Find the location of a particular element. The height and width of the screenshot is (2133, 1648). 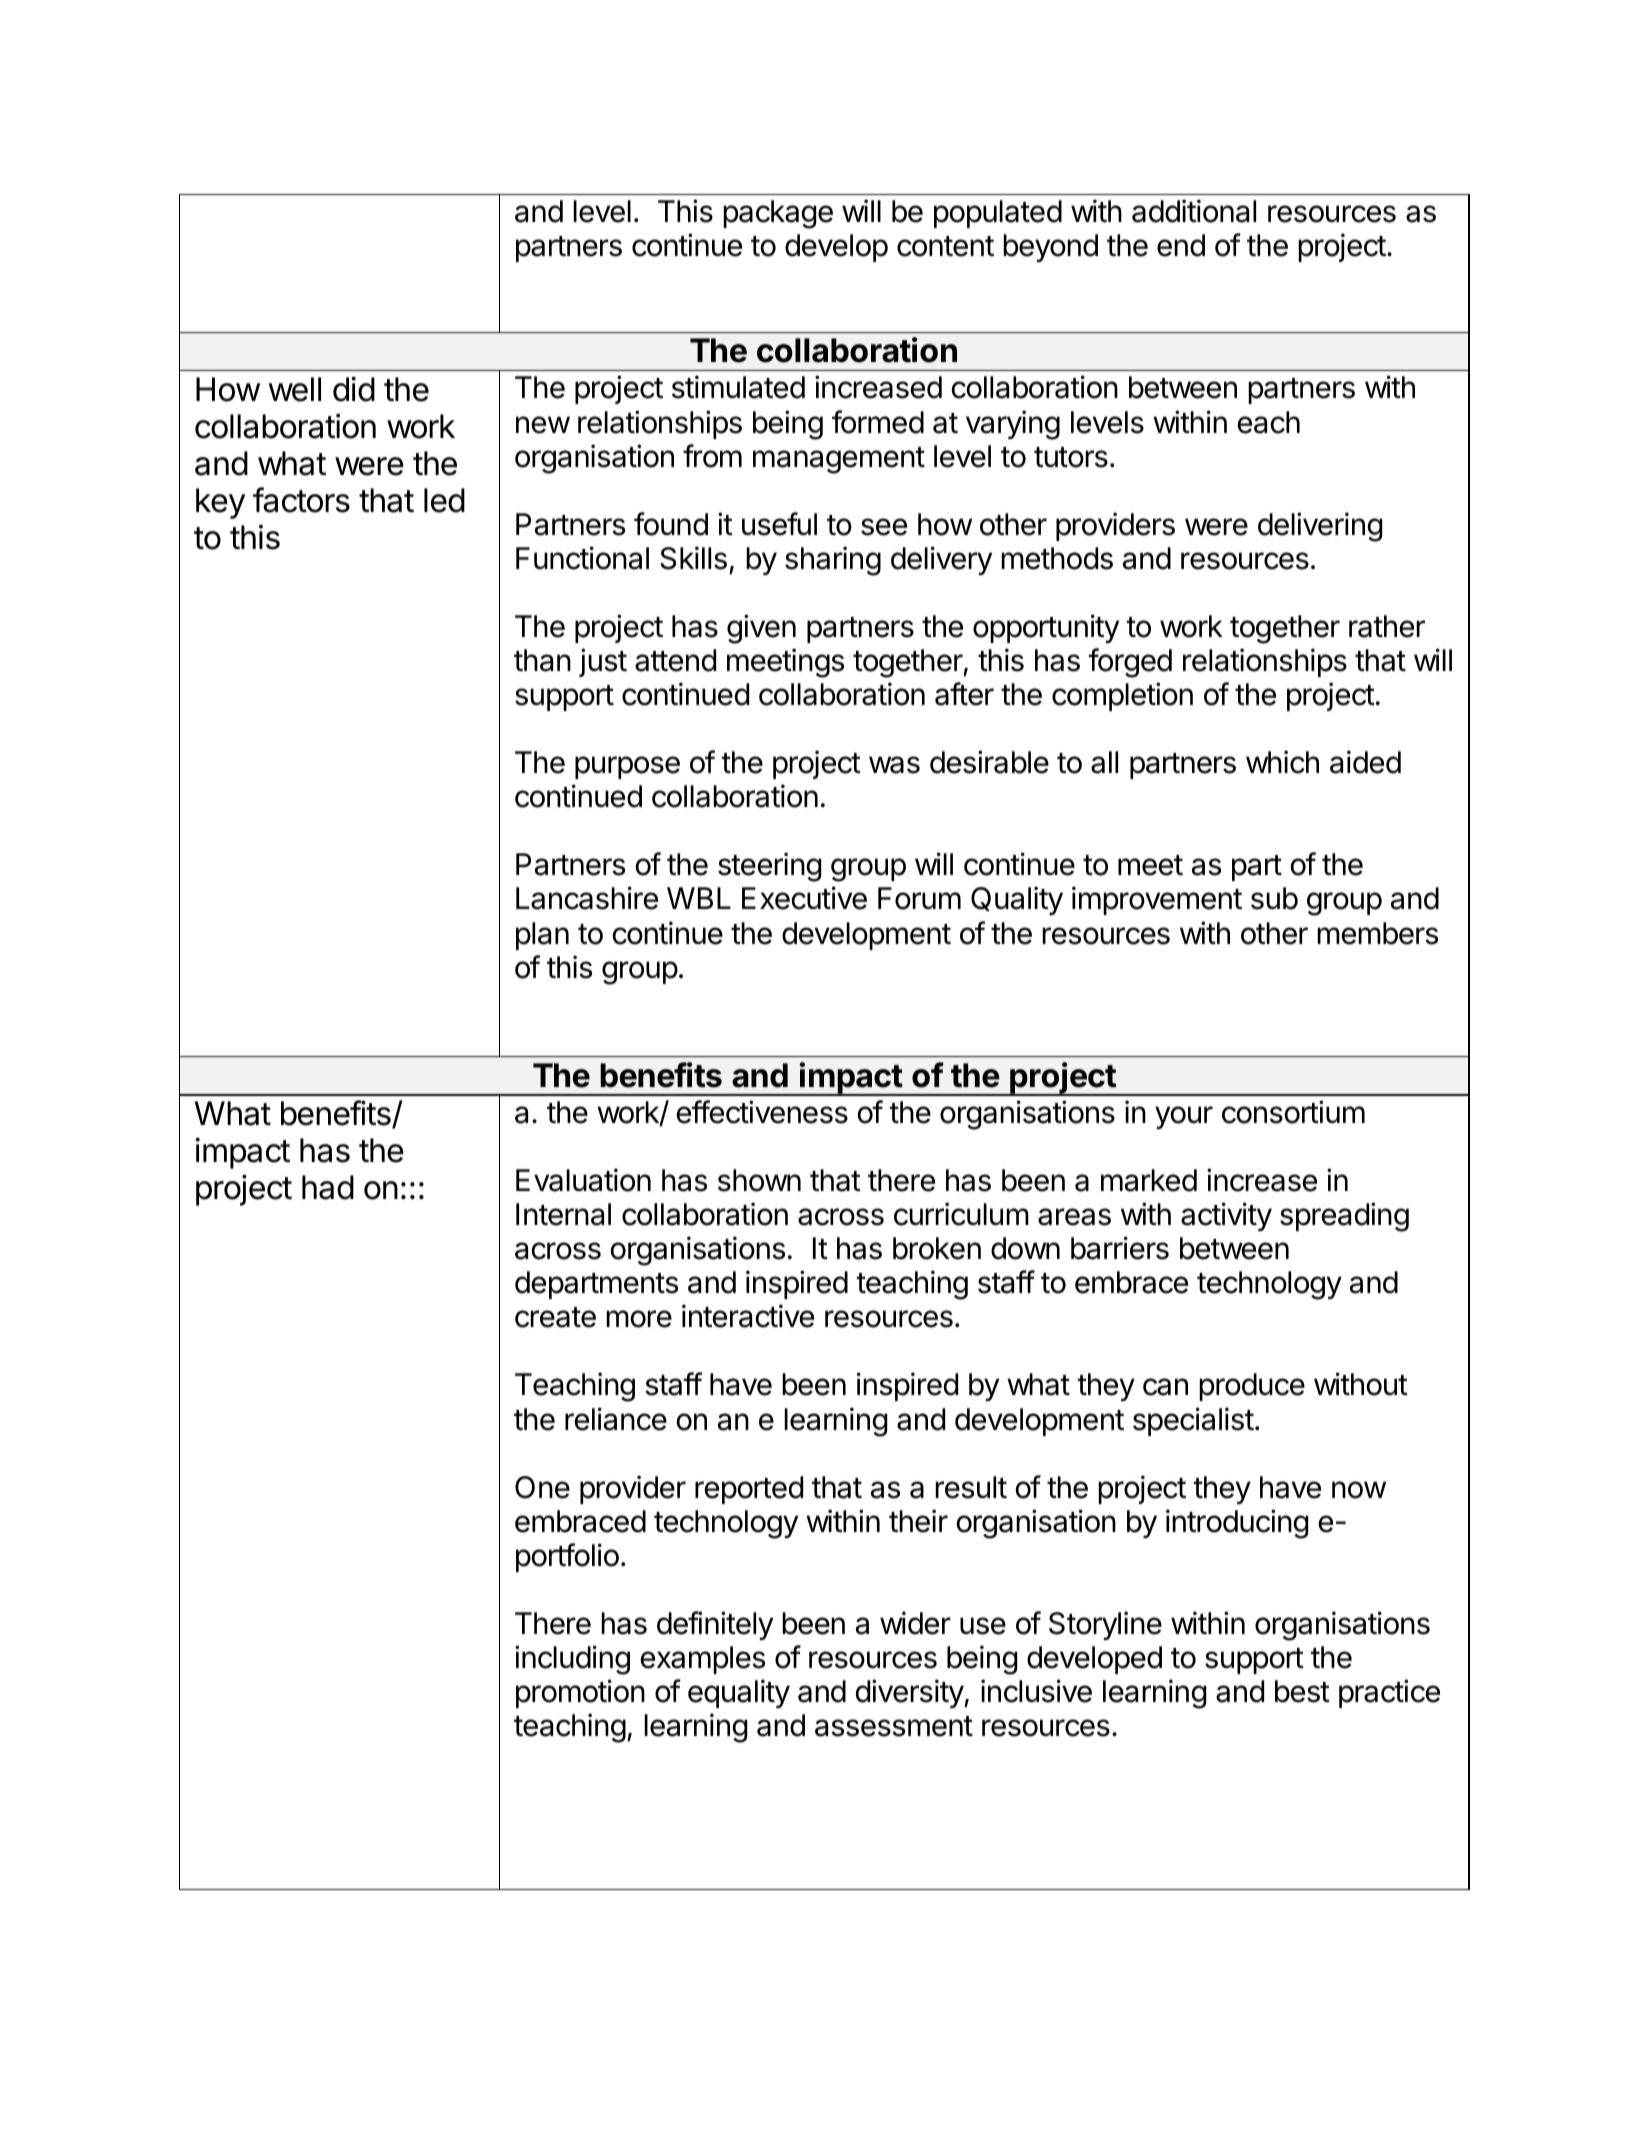

than is located at coordinates (542, 660).
